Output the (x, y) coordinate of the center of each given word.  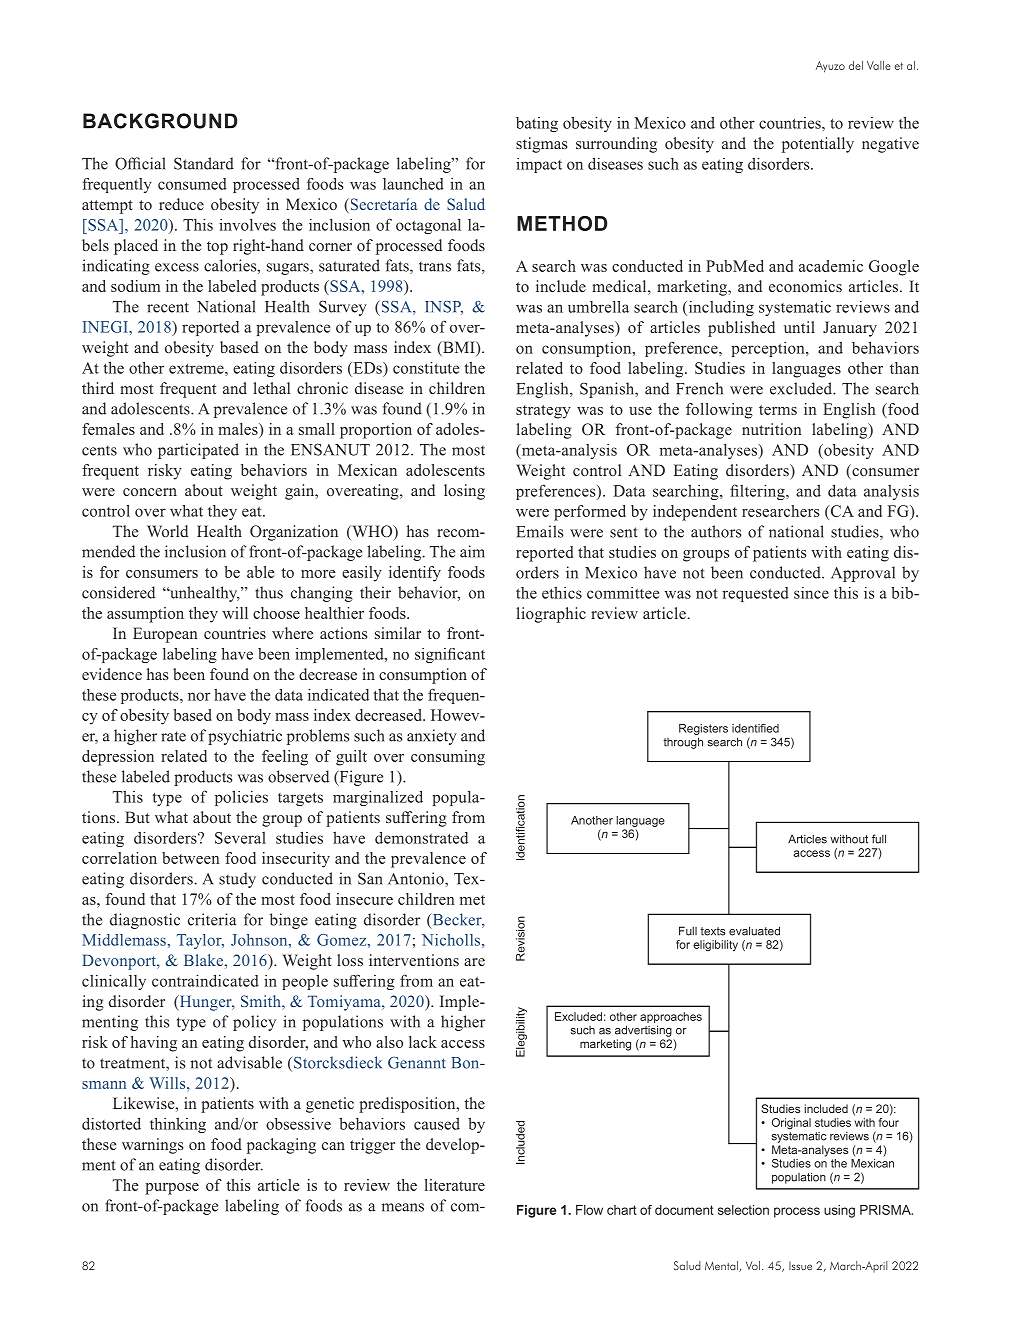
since (811, 593)
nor (199, 696)
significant (450, 655)
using (839, 1211)
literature (455, 1185)
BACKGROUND (160, 121)
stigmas (541, 145)
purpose (172, 1189)
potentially (818, 145)
